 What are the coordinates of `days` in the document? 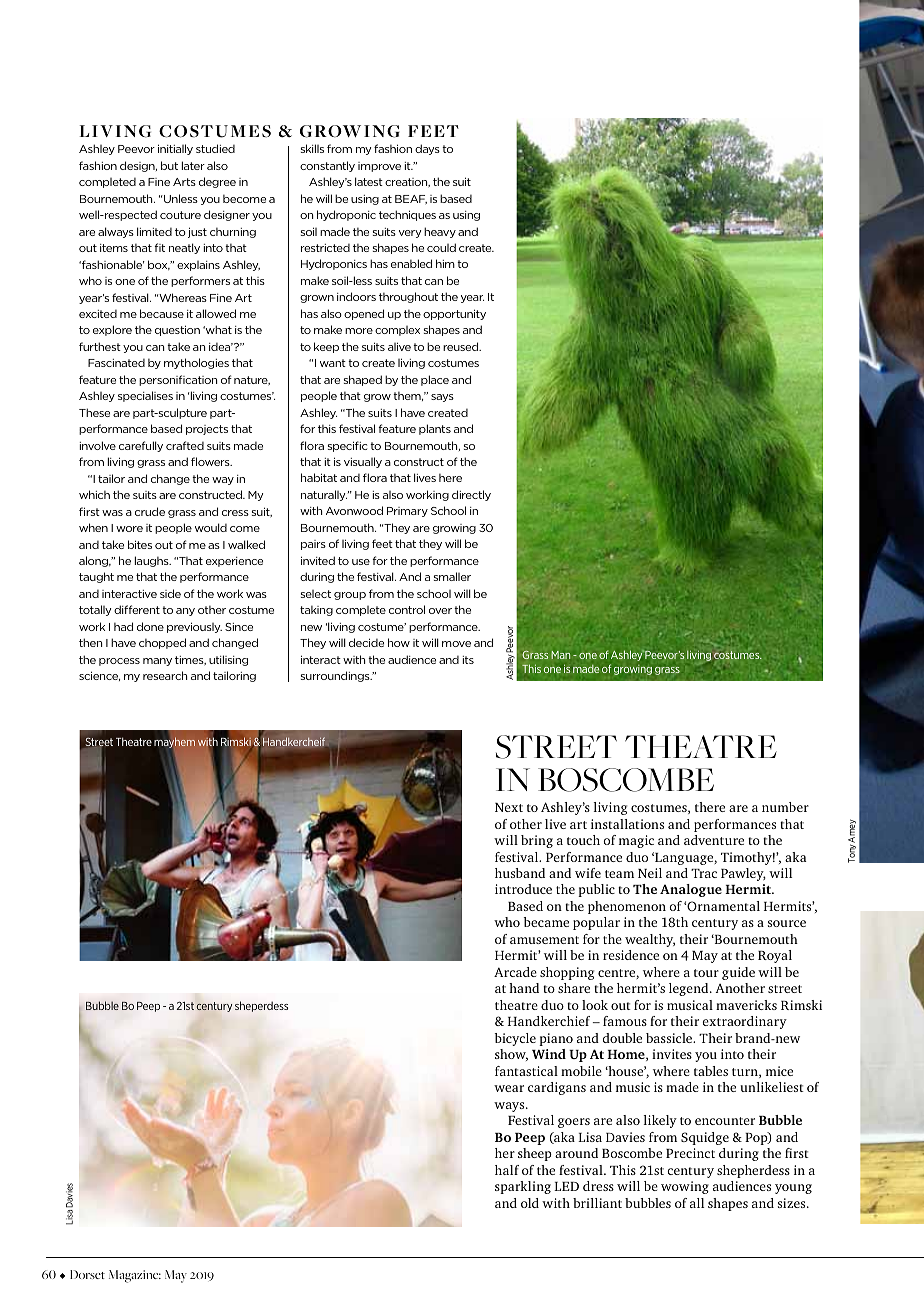 It's located at (427, 149).
